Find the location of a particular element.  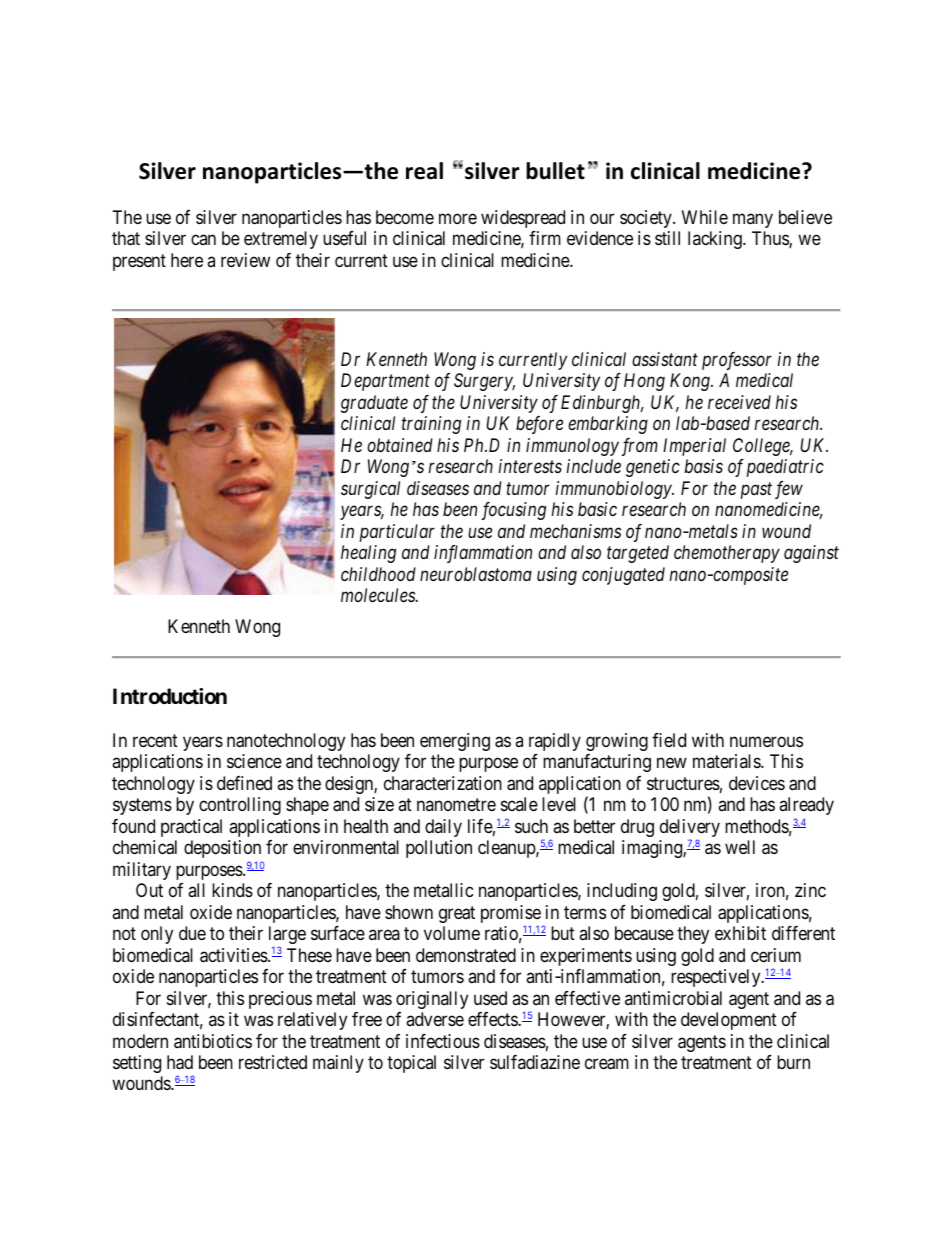

While is located at coordinates (705, 217).
